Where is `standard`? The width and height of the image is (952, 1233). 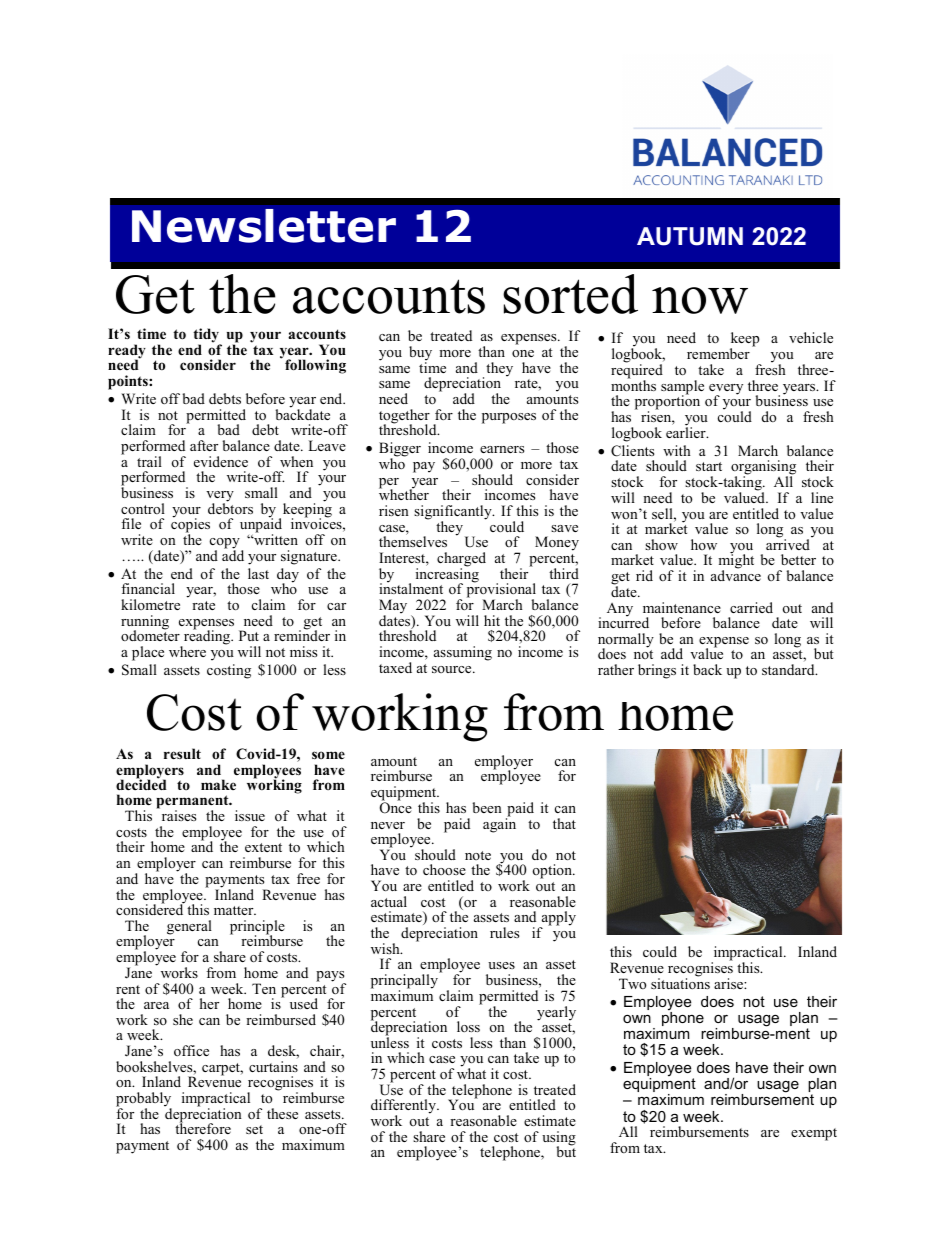 standard is located at coordinates (789, 669).
